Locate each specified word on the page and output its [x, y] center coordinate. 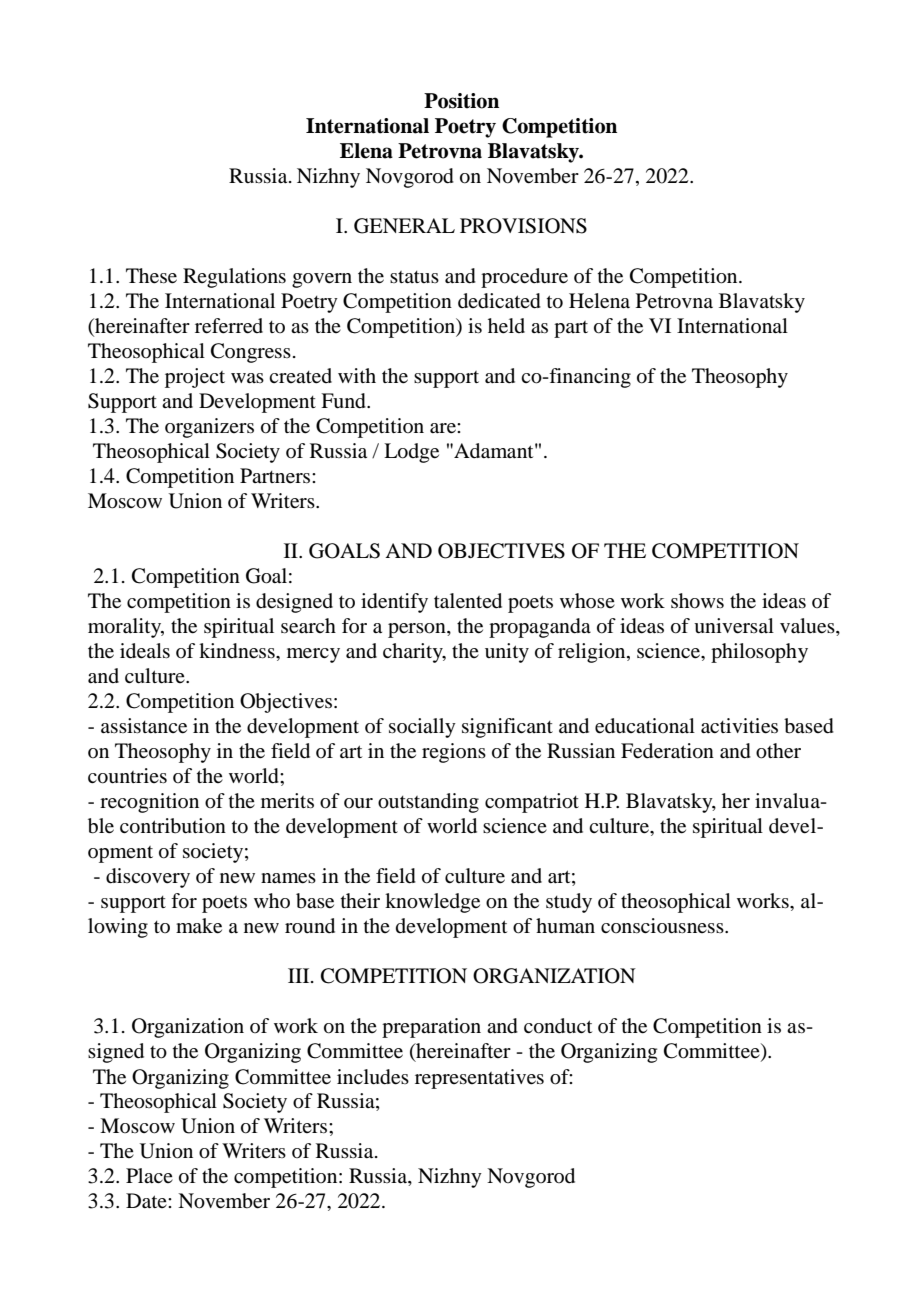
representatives [479, 1079]
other [778, 751]
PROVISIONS [523, 226]
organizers [209, 428]
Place [149, 1175]
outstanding [428, 803]
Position [461, 101]
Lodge [411, 453]
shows [697, 601]
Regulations [234, 278]
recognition [149, 803]
